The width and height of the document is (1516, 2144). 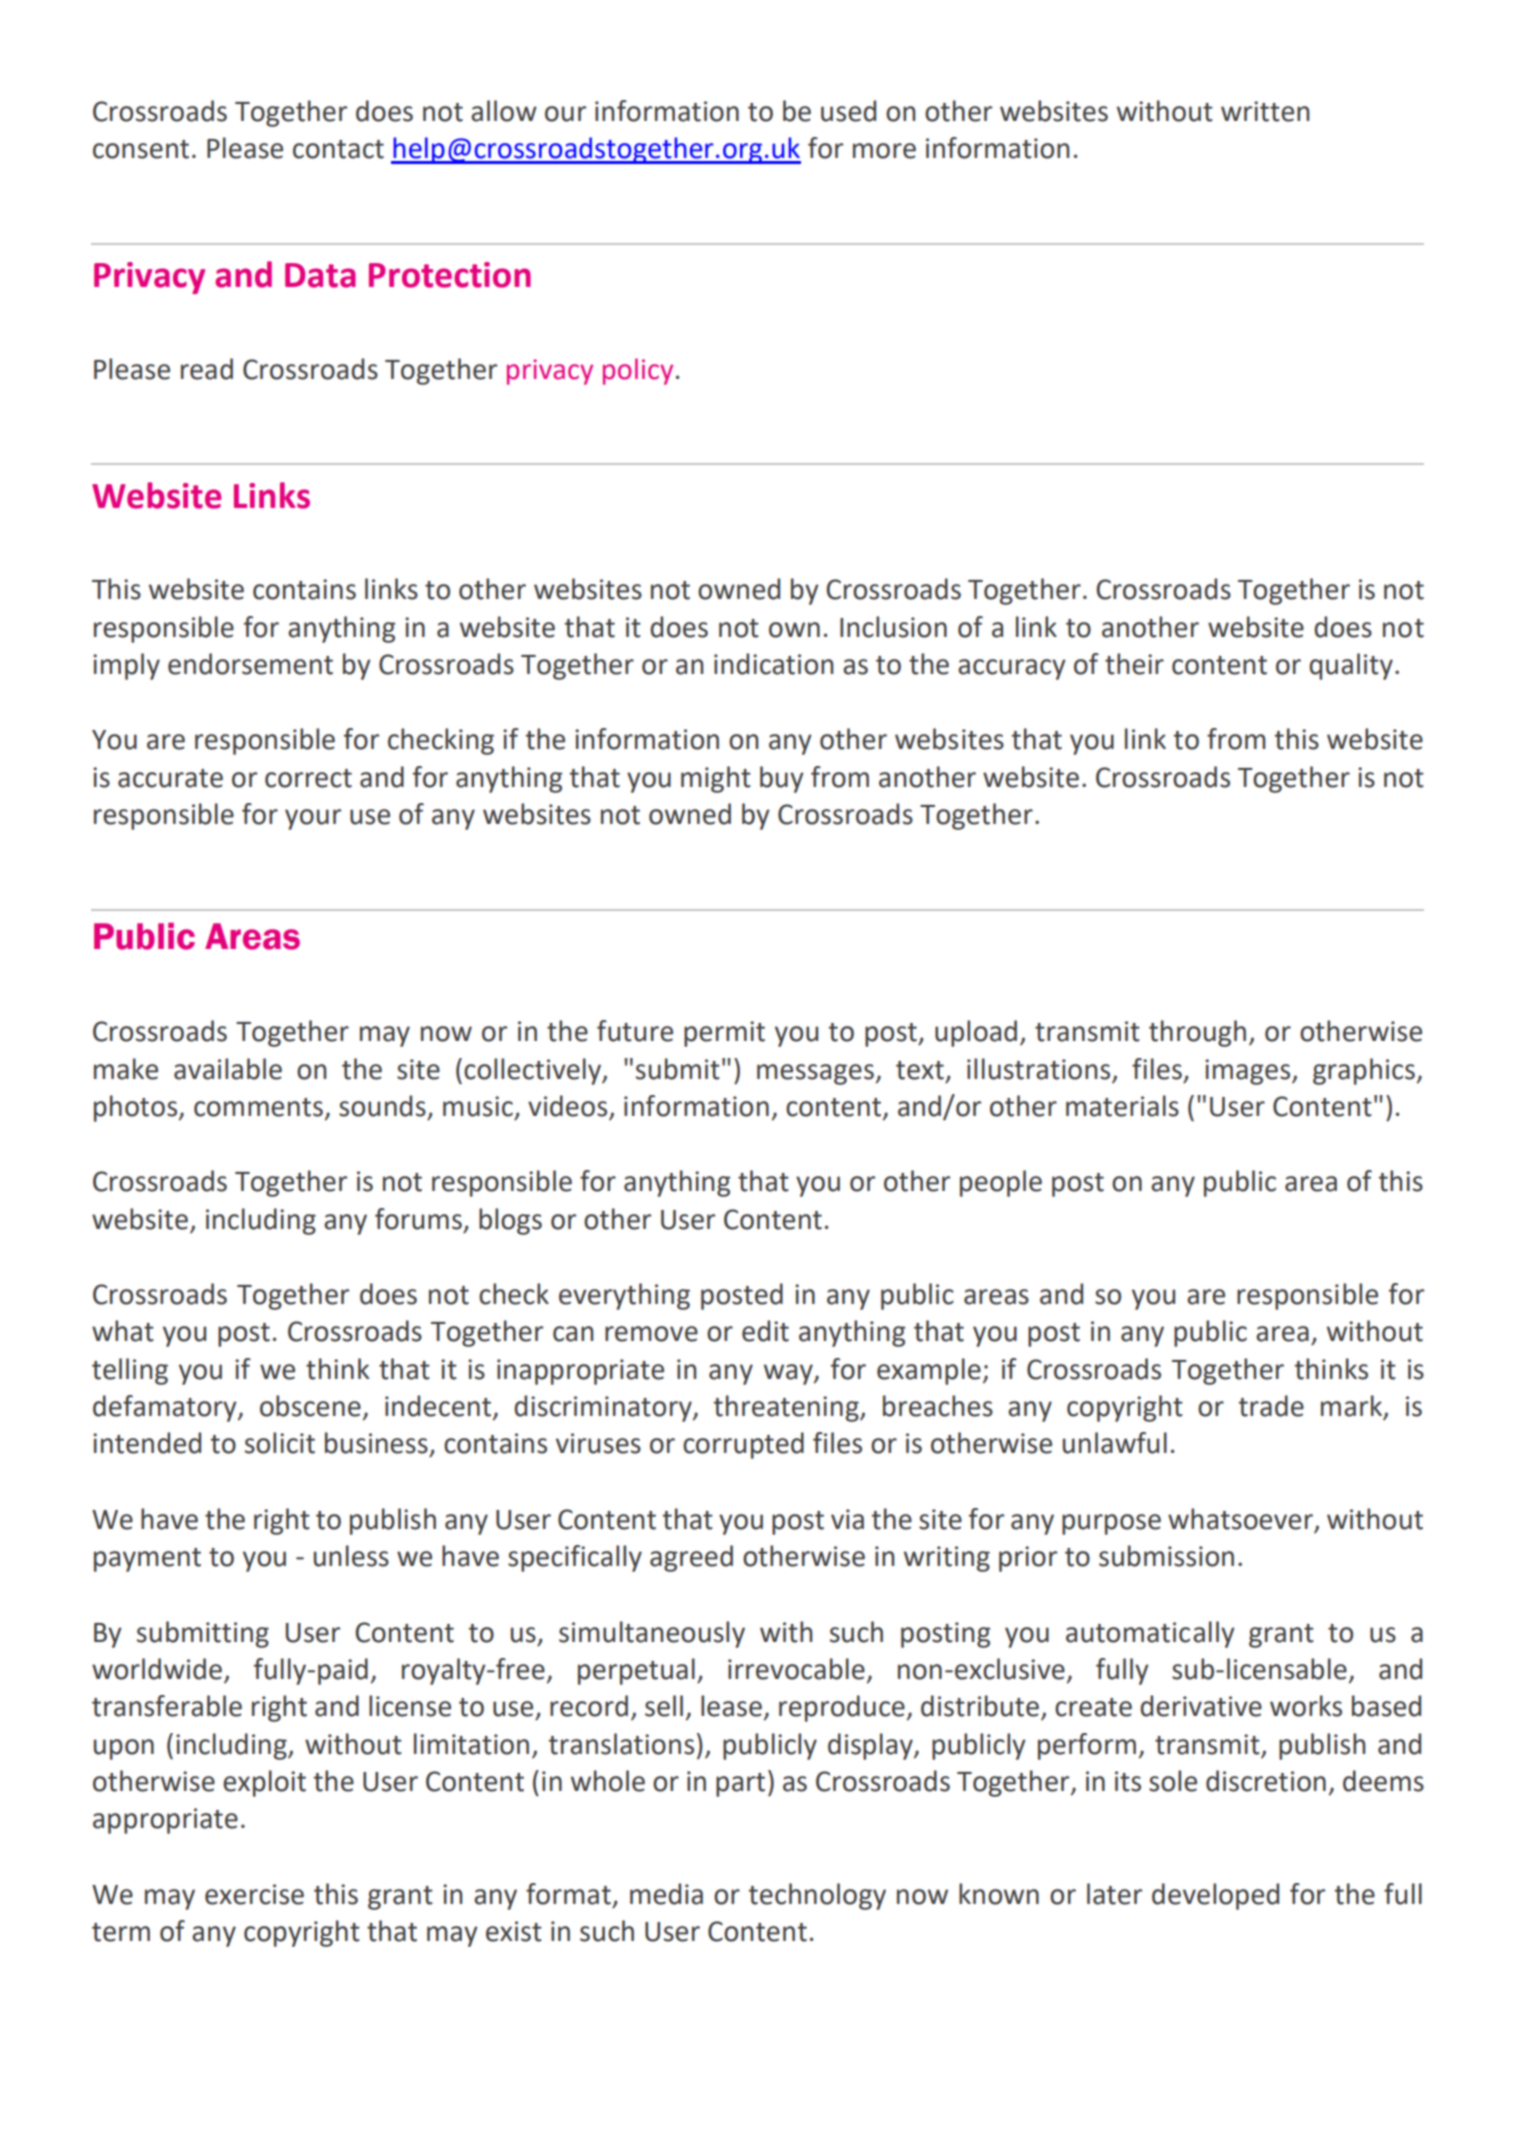 What do you see at coordinates (848, 111) in the document?
I see `used` at bounding box center [848, 111].
